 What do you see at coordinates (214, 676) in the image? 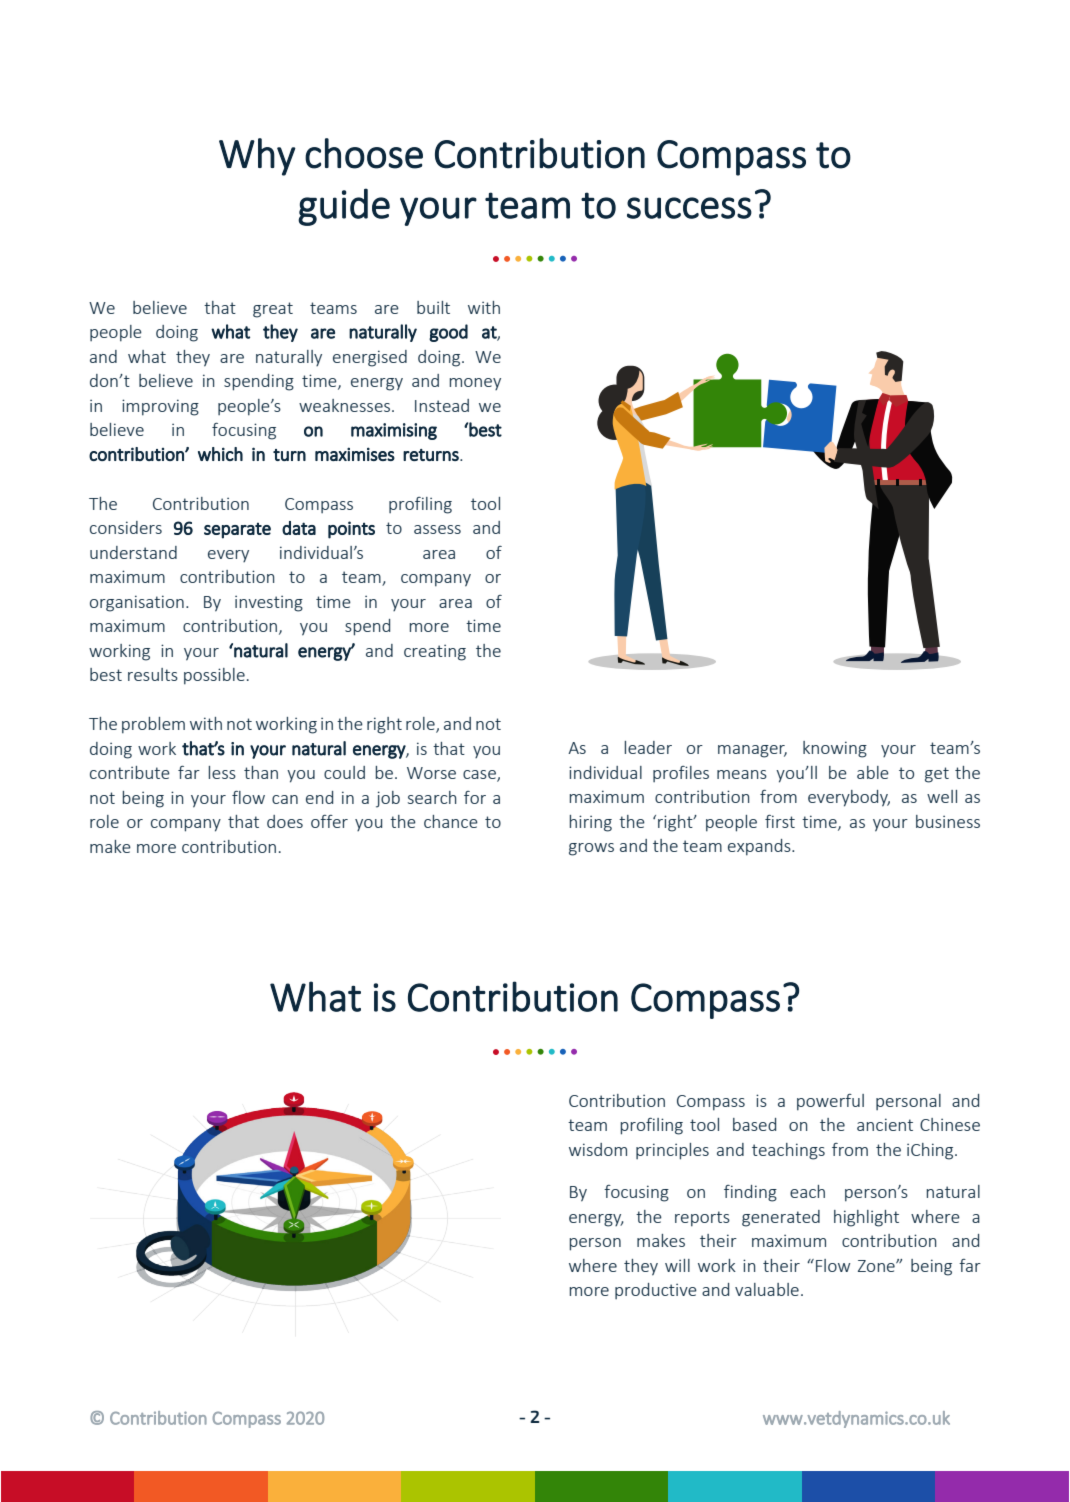
I see `possible` at bounding box center [214, 676].
